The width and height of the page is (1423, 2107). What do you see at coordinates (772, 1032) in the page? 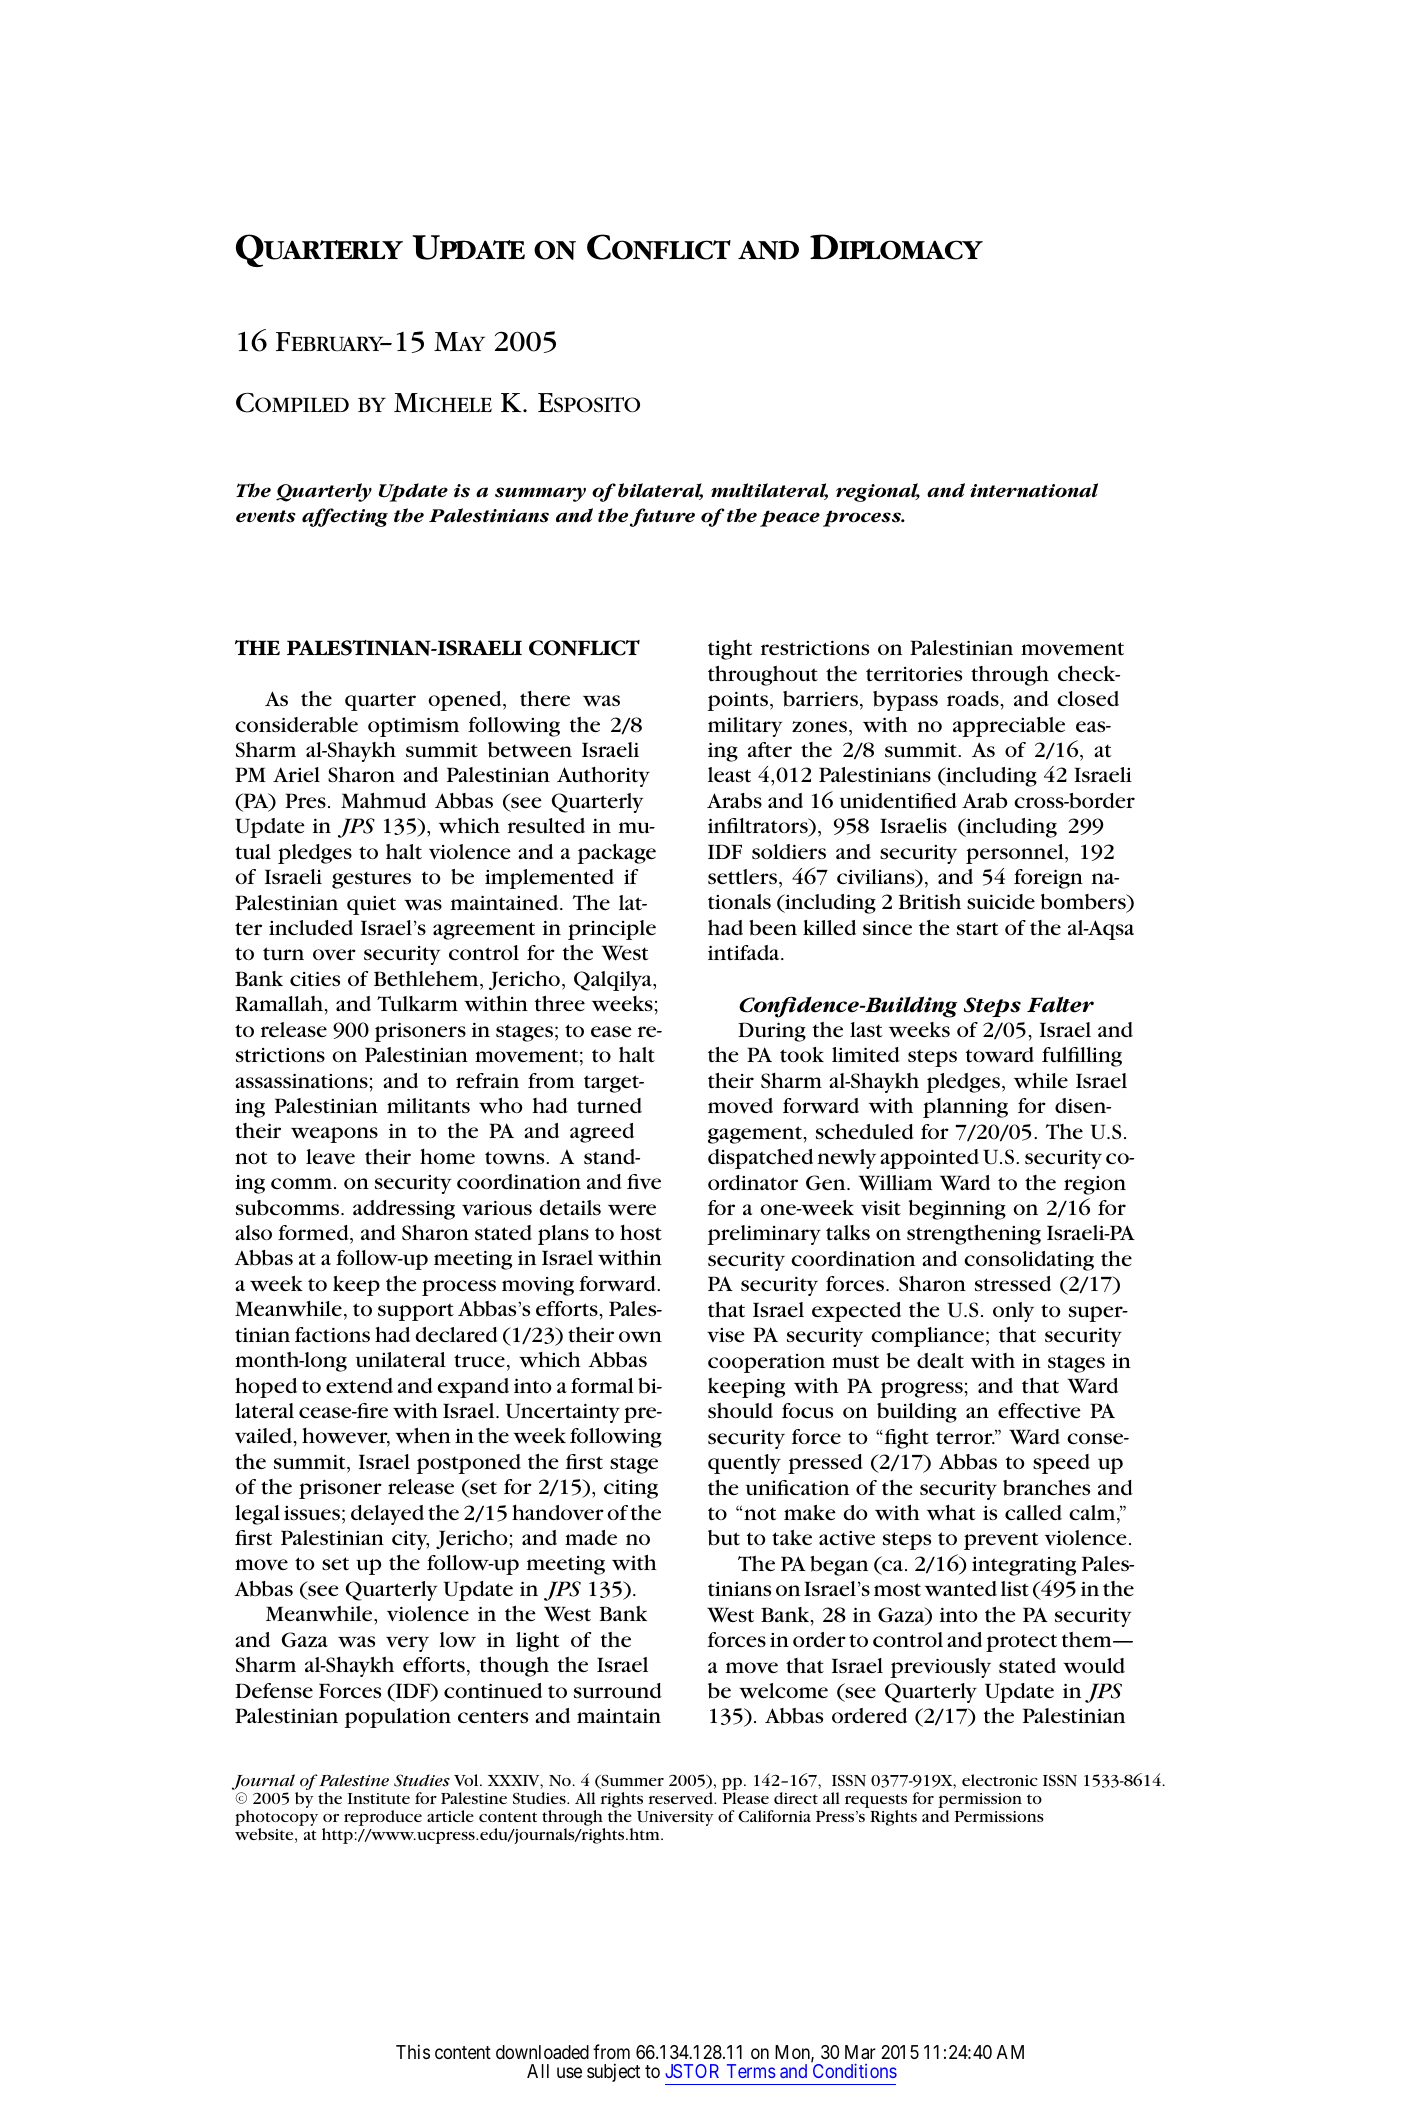
I see `During` at bounding box center [772, 1032].
